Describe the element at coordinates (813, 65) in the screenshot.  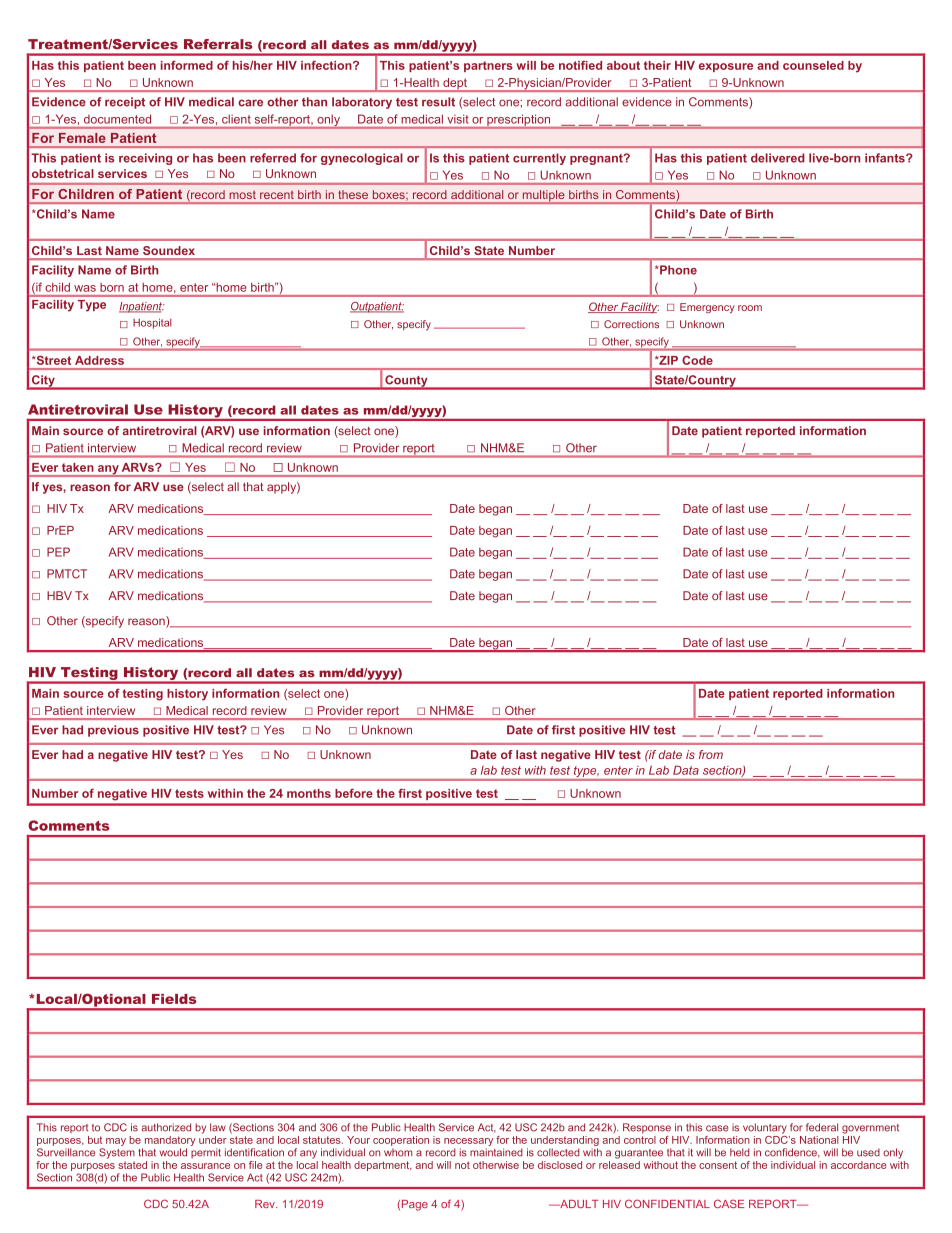
I see `counseled` at that location.
